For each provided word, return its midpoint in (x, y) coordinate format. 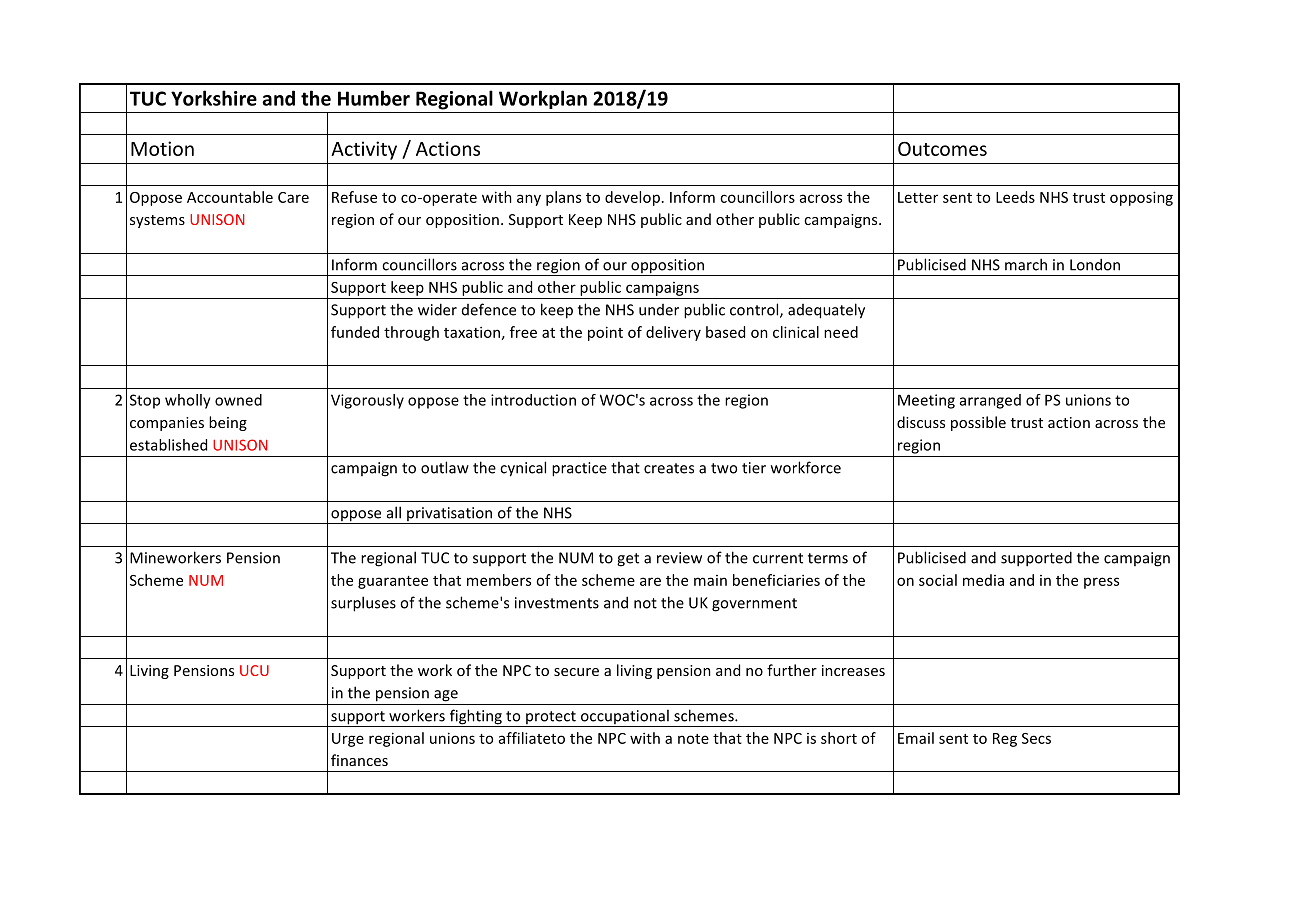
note (693, 739)
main (710, 580)
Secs (1036, 738)
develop (632, 198)
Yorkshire (214, 98)
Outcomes (942, 148)
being (228, 423)
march (1026, 264)
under (659, 310)
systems (157, 221)
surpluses (363, 604)
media (983, 580)
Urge (348, 740)
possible (978, 423)
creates (669, 468)
